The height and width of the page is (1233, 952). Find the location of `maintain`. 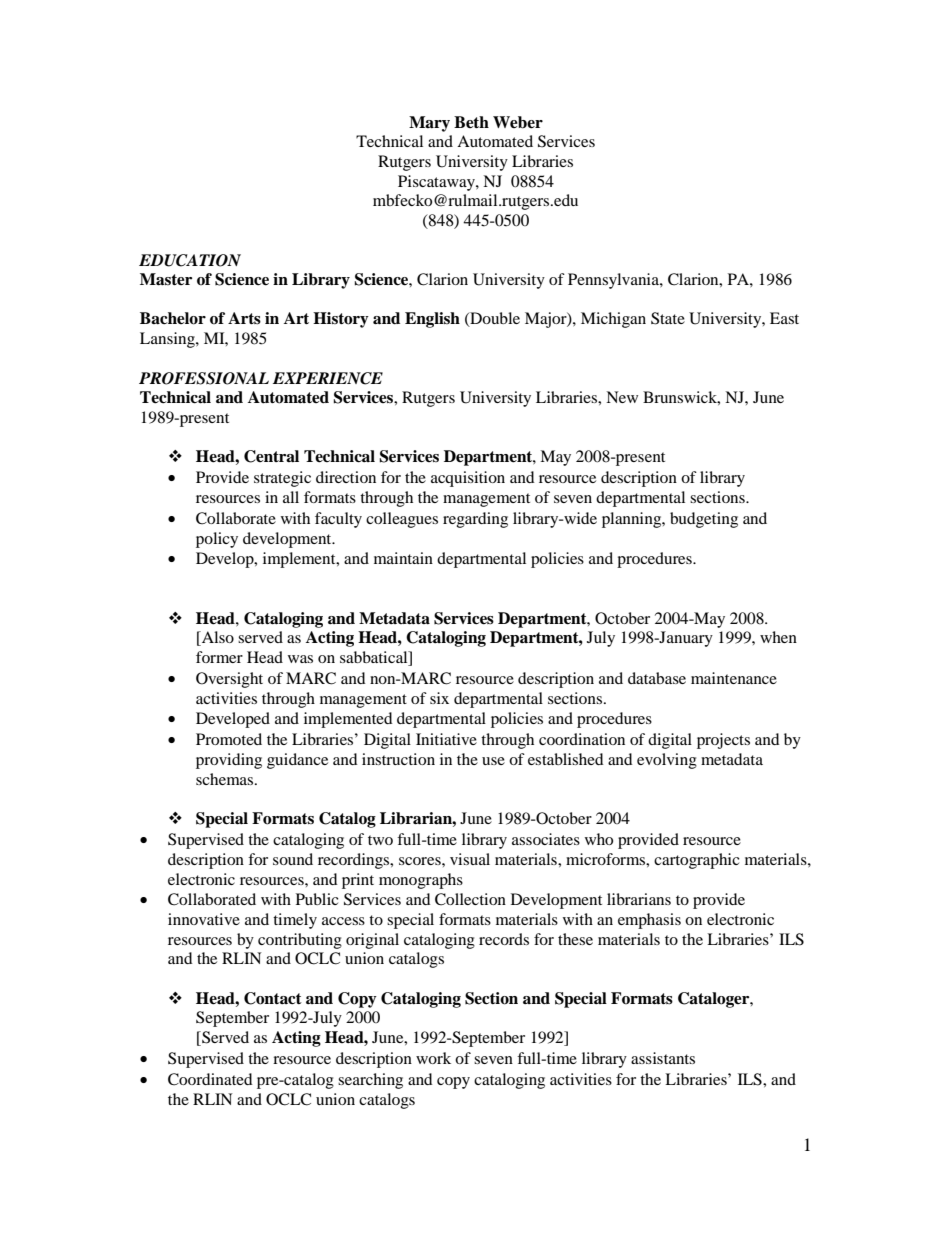

maintain is located at coordinates (403, 558).
